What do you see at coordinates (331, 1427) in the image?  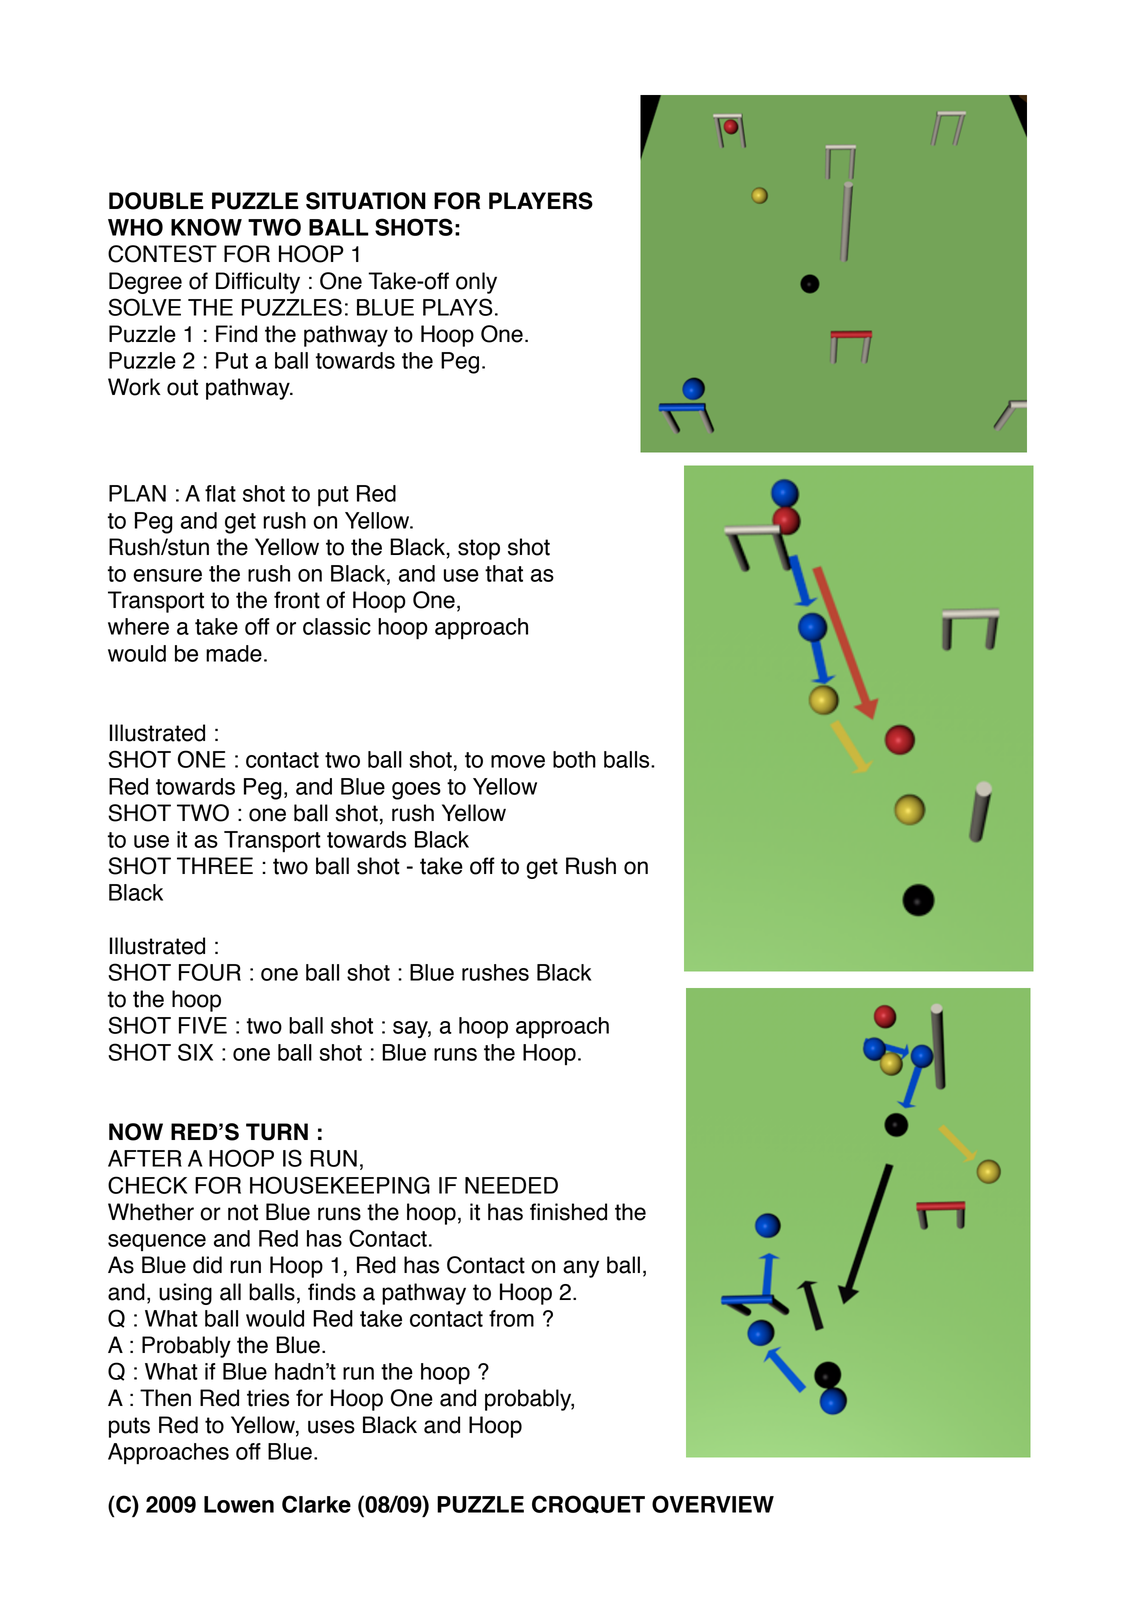 I see `uses` at bounding box center [331, 1427].
